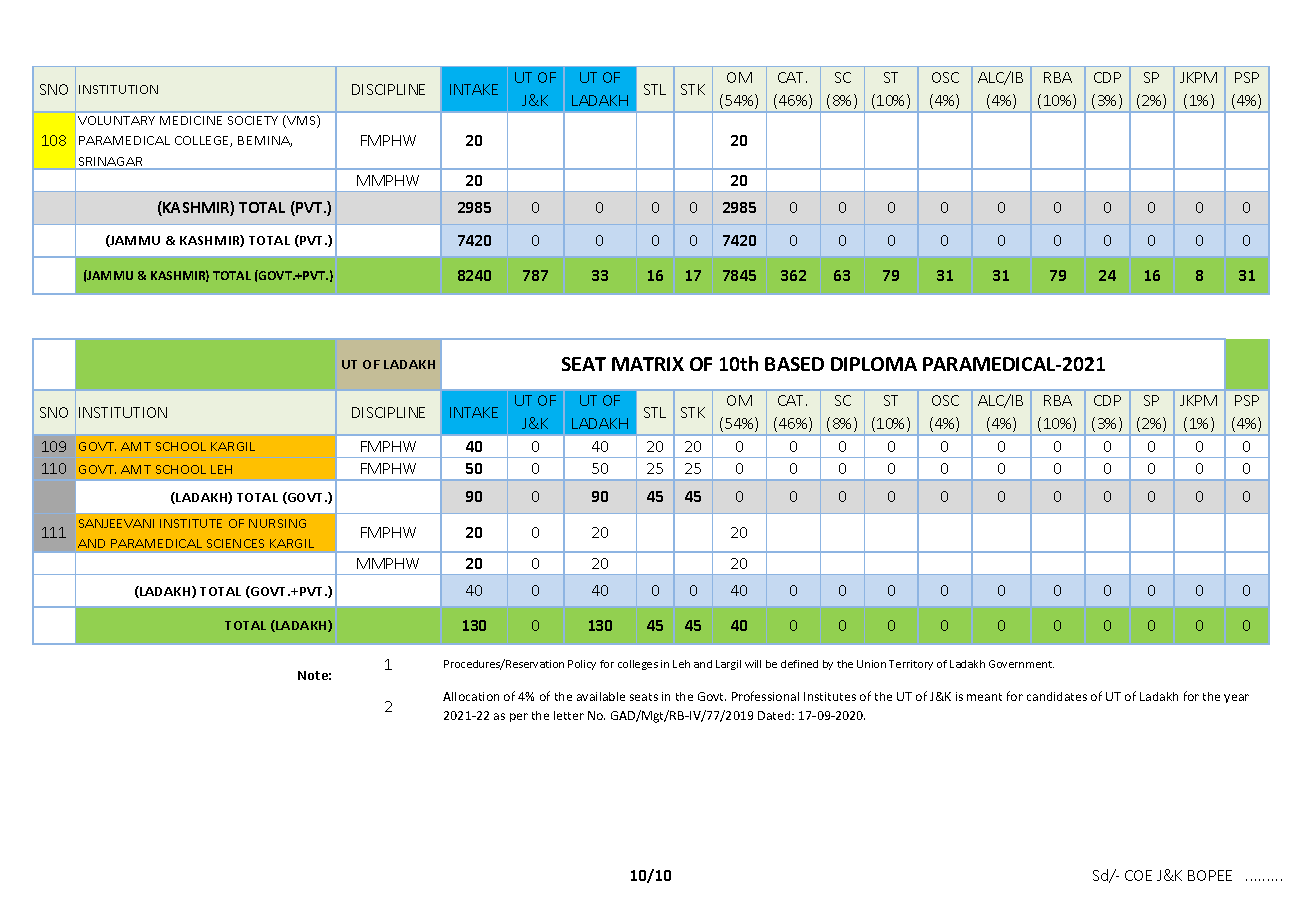 Image resolution: width=1308 pixels, height=924 pixels. What do you see at coordinates (794, 364) in the screenshot?
I see `BASED` at bounding box center [794, 364].
